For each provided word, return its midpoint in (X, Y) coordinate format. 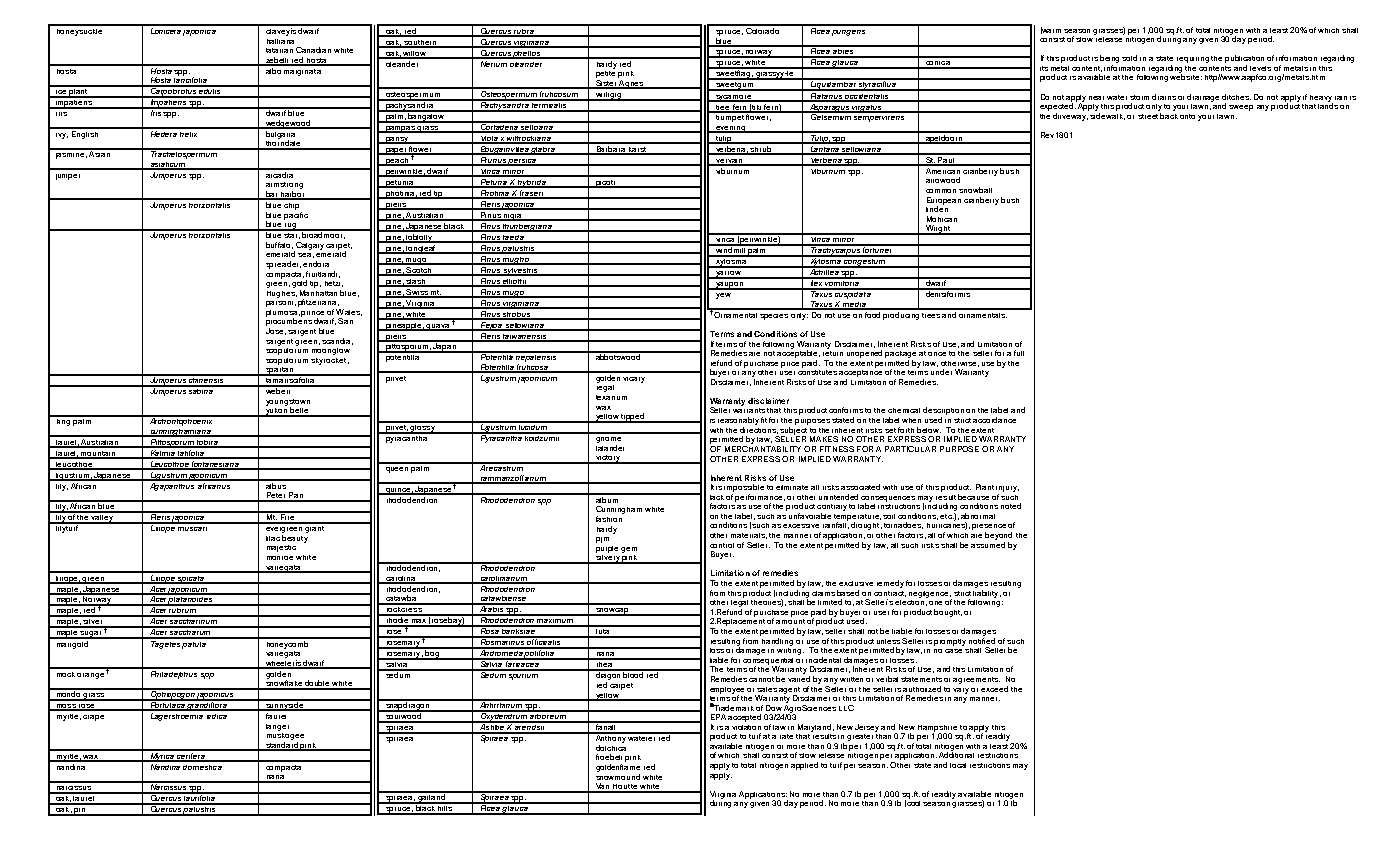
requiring (1193, 60)
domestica (203, 765)
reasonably (738, 421)
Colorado (763, 29)
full (1019, 353)
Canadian (313, 50)
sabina (201, 390)
